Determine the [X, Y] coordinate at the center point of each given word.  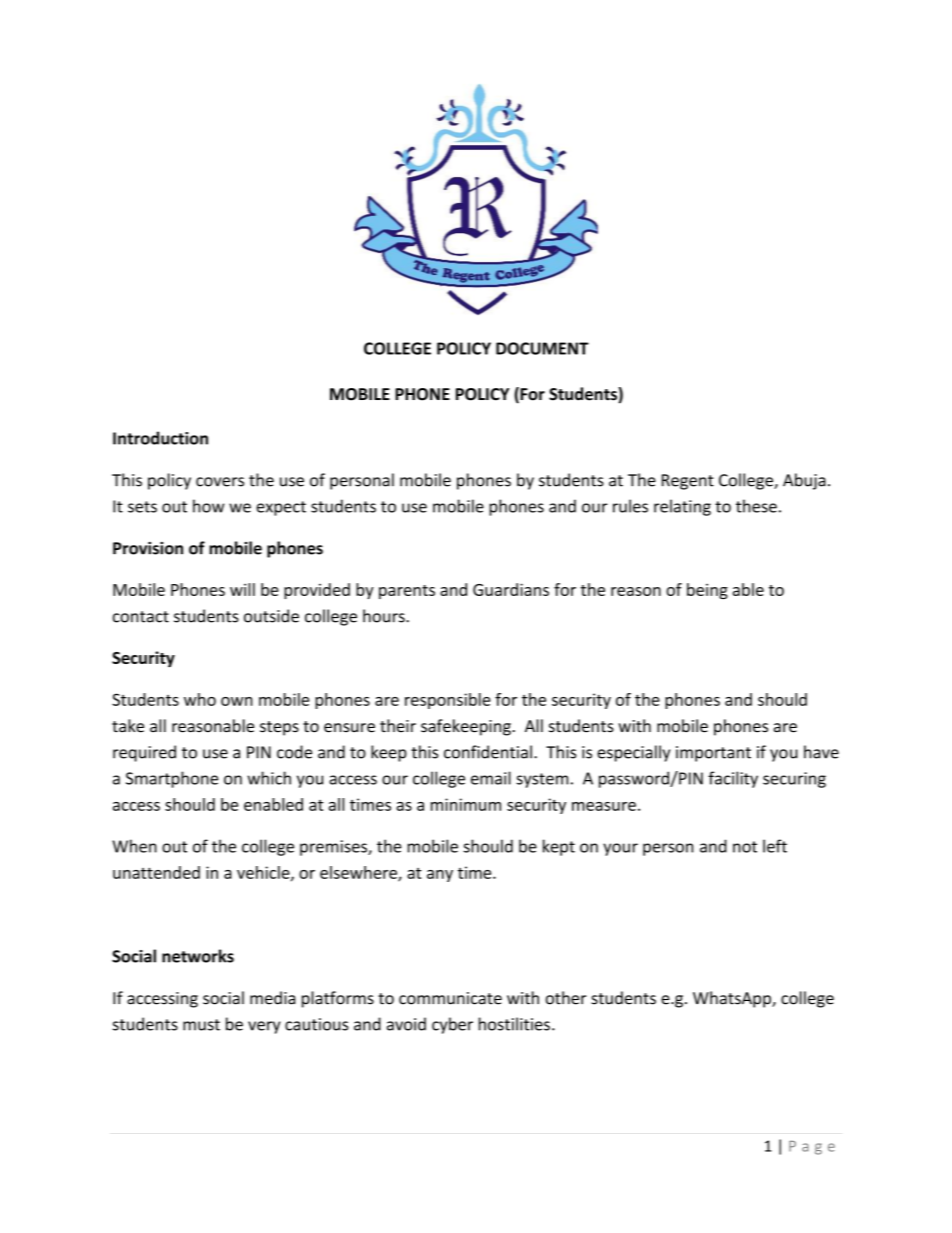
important [713, 754]
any [440, 876]
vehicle [264, 873]
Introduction [160, 438]
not [745, 847]
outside [271, 616]
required [144, 753]
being [707, 591]
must [201, 1025]
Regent [688, 482]
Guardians [511, 589]
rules [630, 506]
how [208, 506]
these [756, 506]
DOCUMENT [542, 348]
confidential [488, 752]
